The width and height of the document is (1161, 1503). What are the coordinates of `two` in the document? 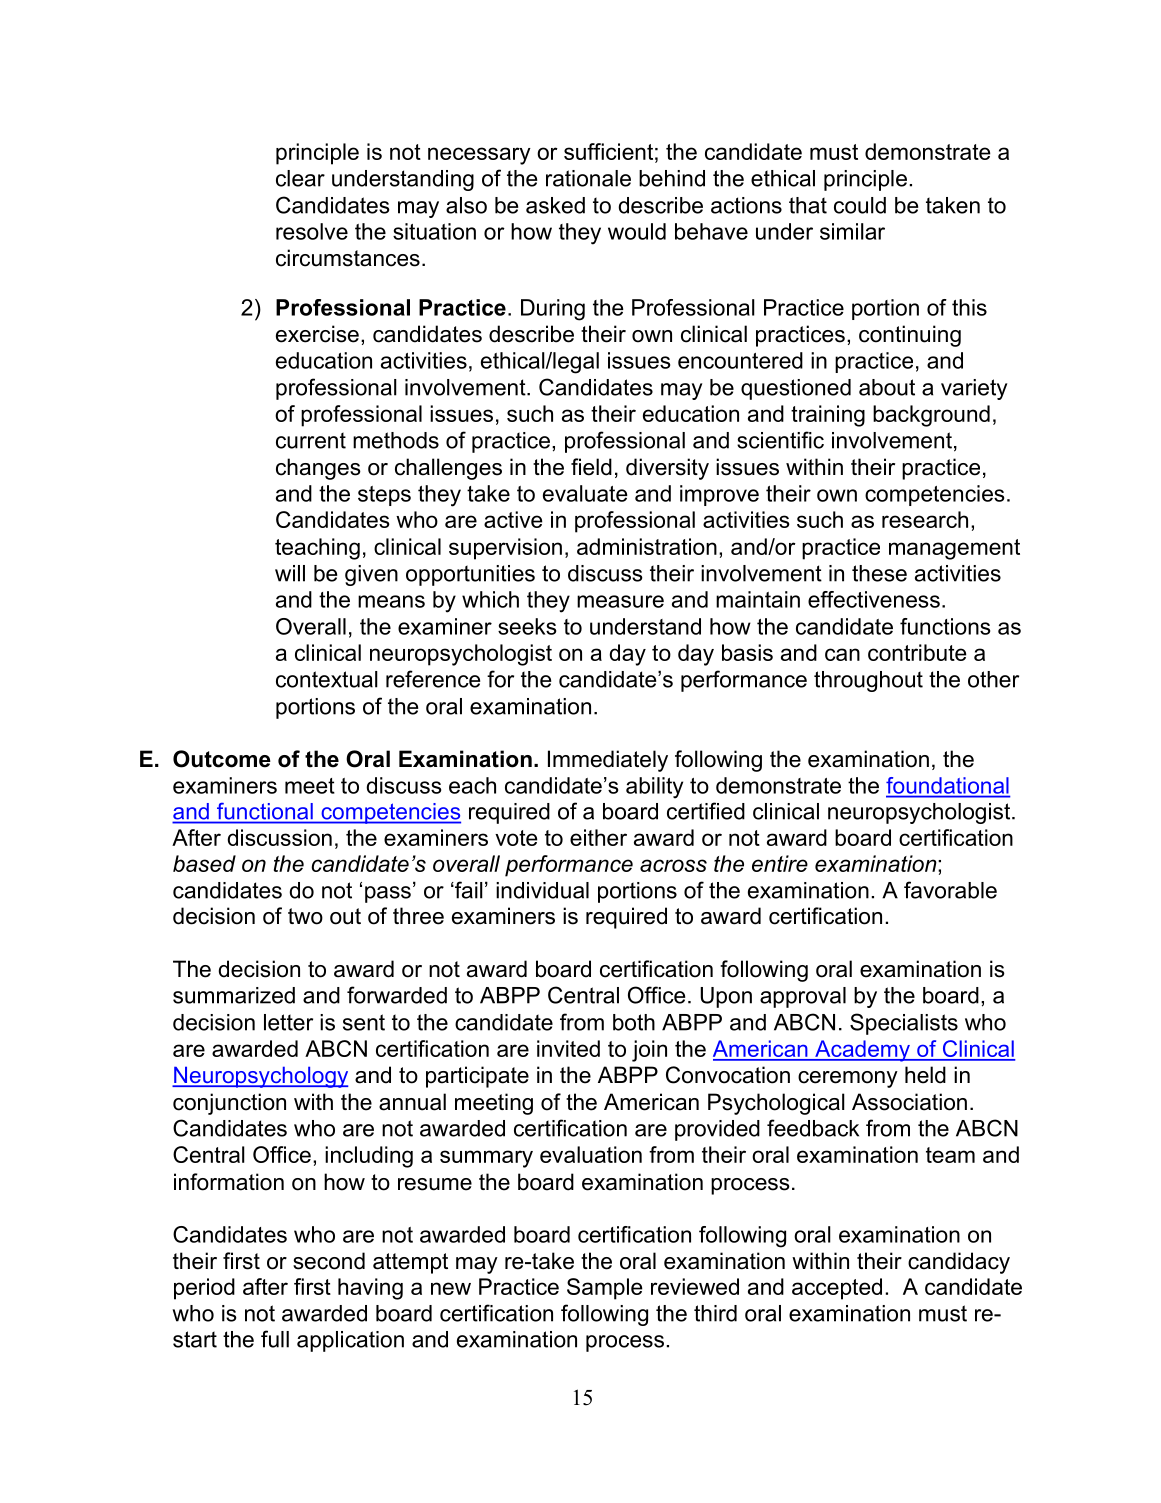 It's located at (305, 916).
